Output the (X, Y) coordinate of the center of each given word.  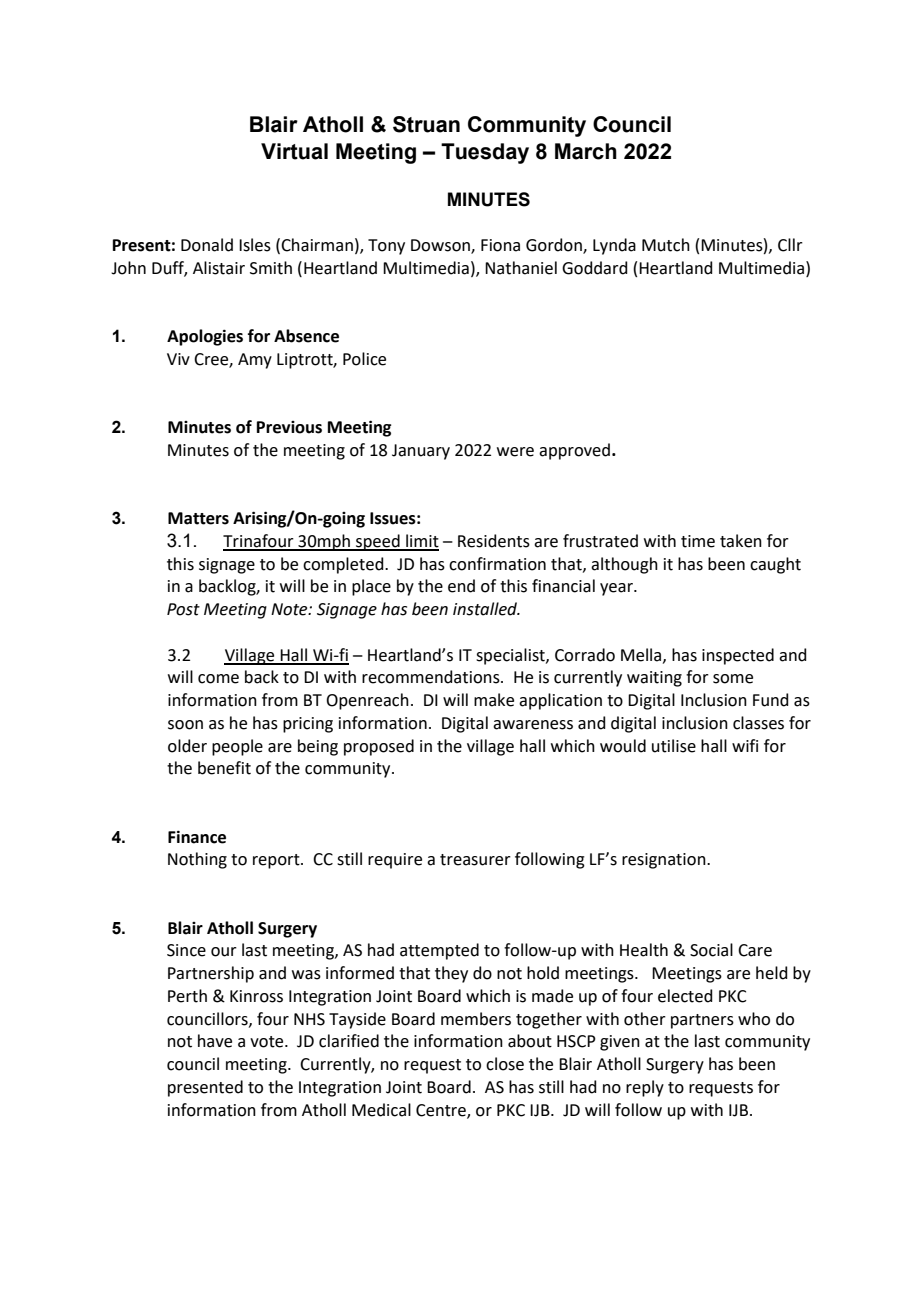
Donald (207, 245)
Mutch (666, 245)
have (215, 1041)
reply (645, 1088)
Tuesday (485, 153)
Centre (442, 1111)
